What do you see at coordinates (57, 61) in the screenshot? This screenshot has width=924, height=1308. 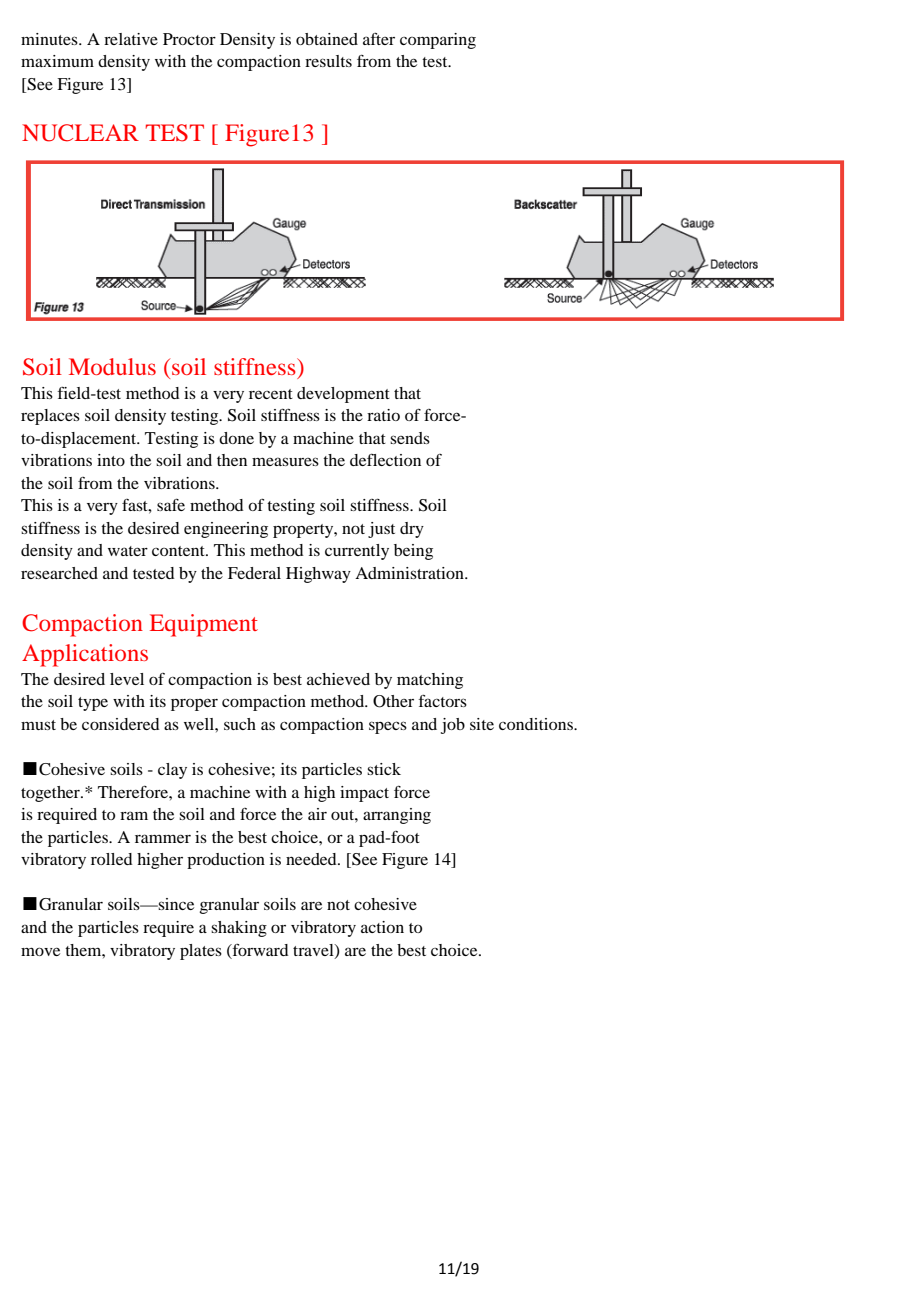 I see `maximum` at bounding box center [57, 61].
